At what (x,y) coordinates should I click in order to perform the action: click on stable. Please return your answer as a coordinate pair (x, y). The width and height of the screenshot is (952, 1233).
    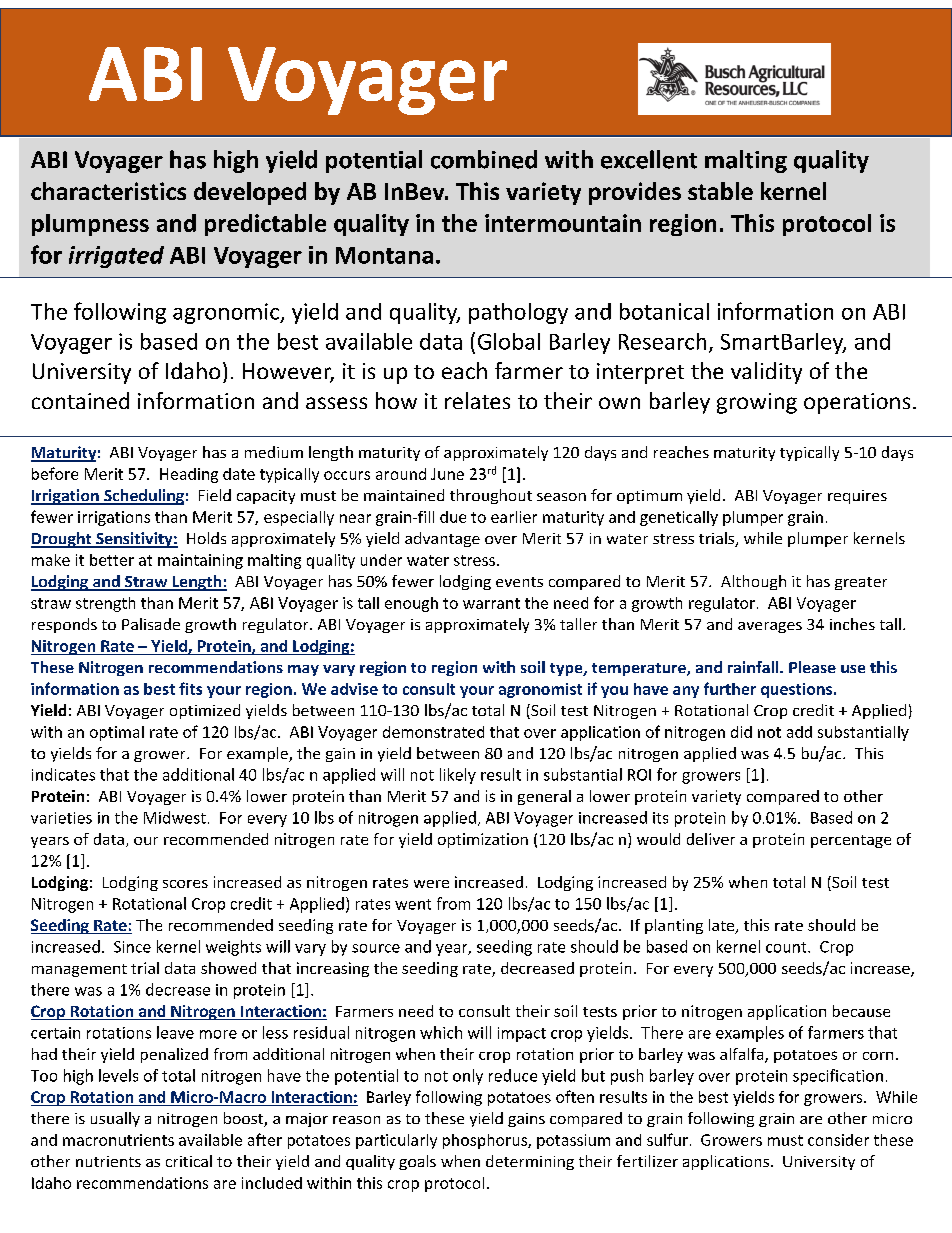
    Looking at the image, I should click on (720, 191).
